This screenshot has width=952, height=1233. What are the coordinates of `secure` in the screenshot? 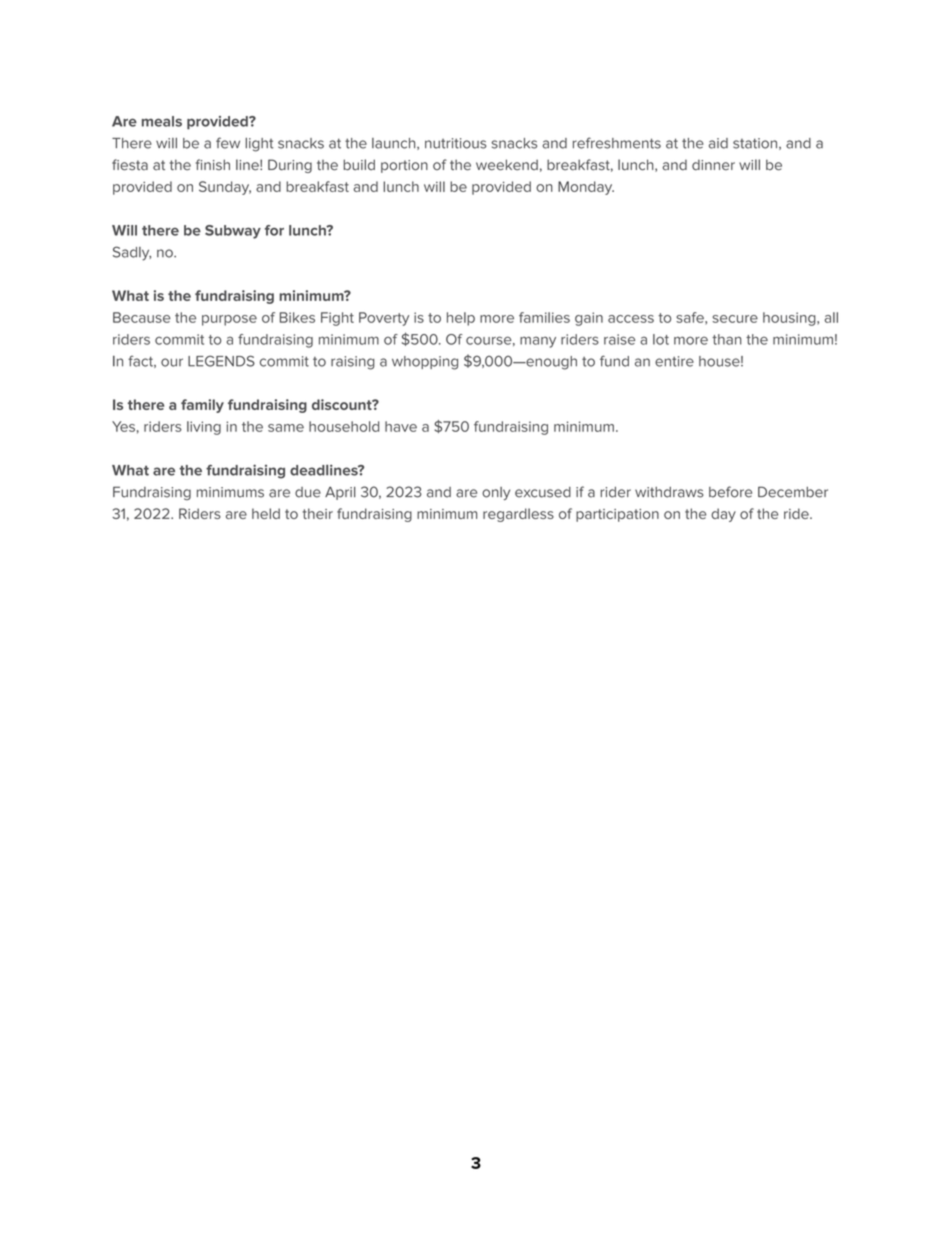 It's located at (735, 319).
